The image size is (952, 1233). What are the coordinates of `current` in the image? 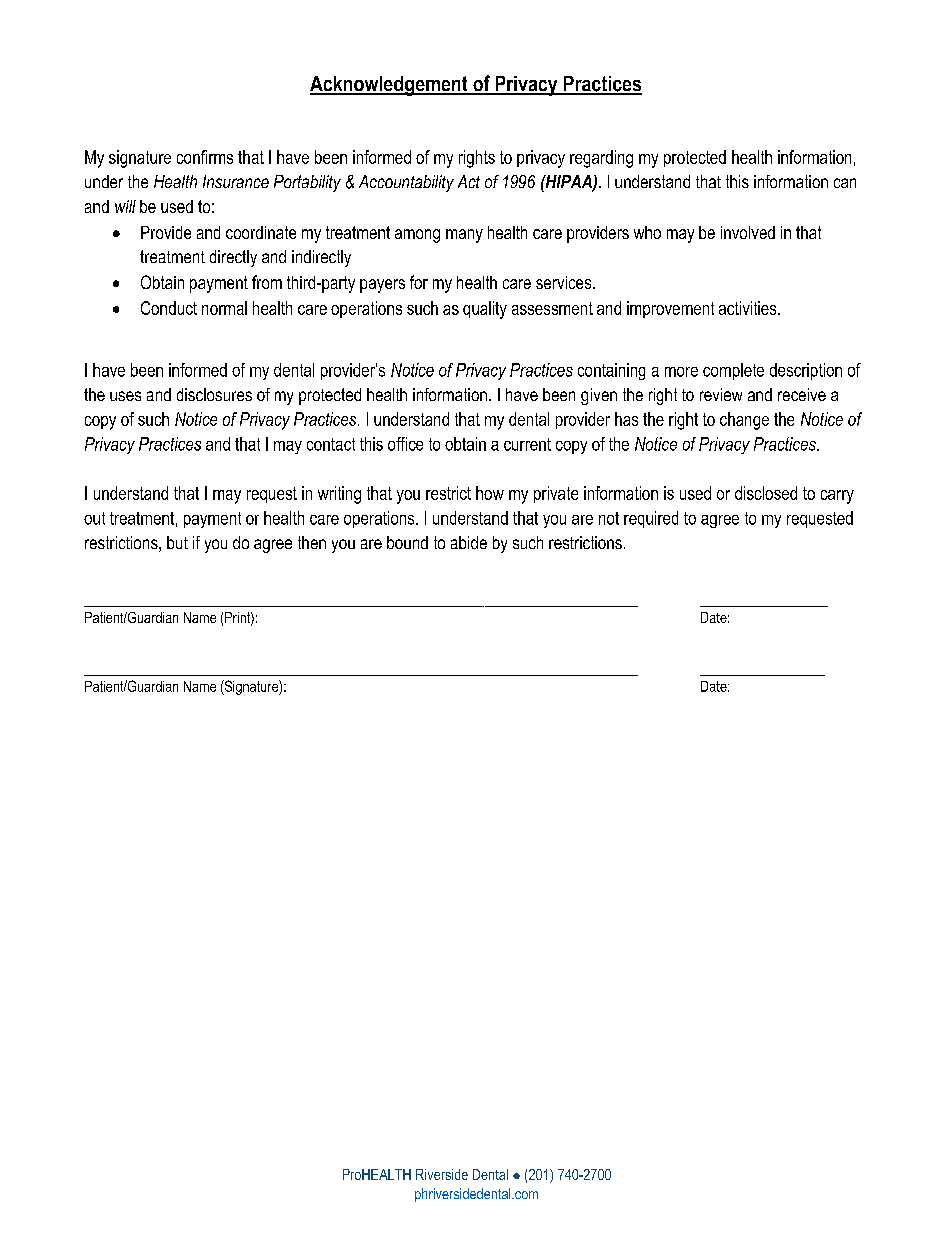 It's located at (527, 444).
